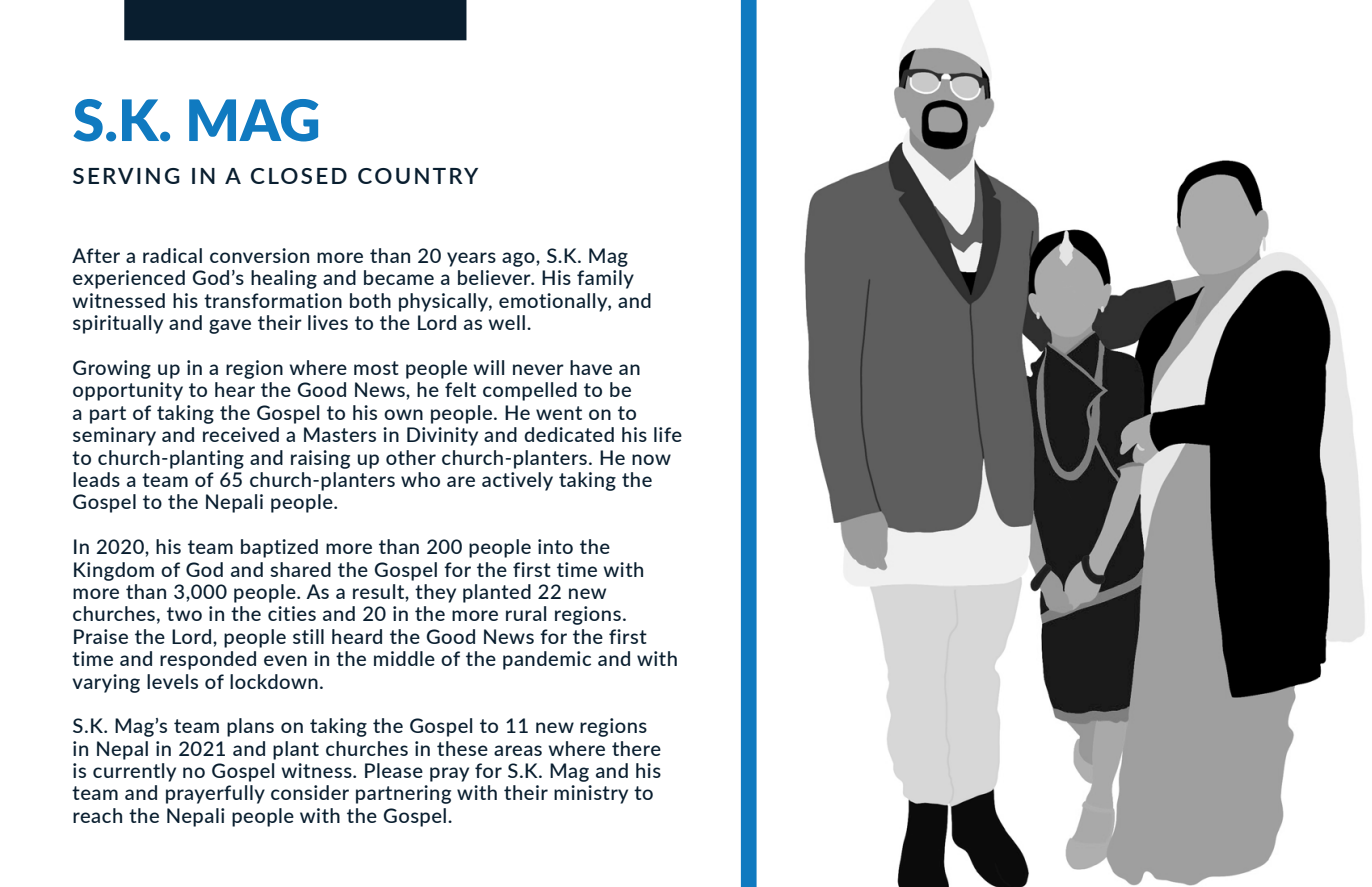 The image size is (1372, 887). I want to click on ago, so click(519, 259).
